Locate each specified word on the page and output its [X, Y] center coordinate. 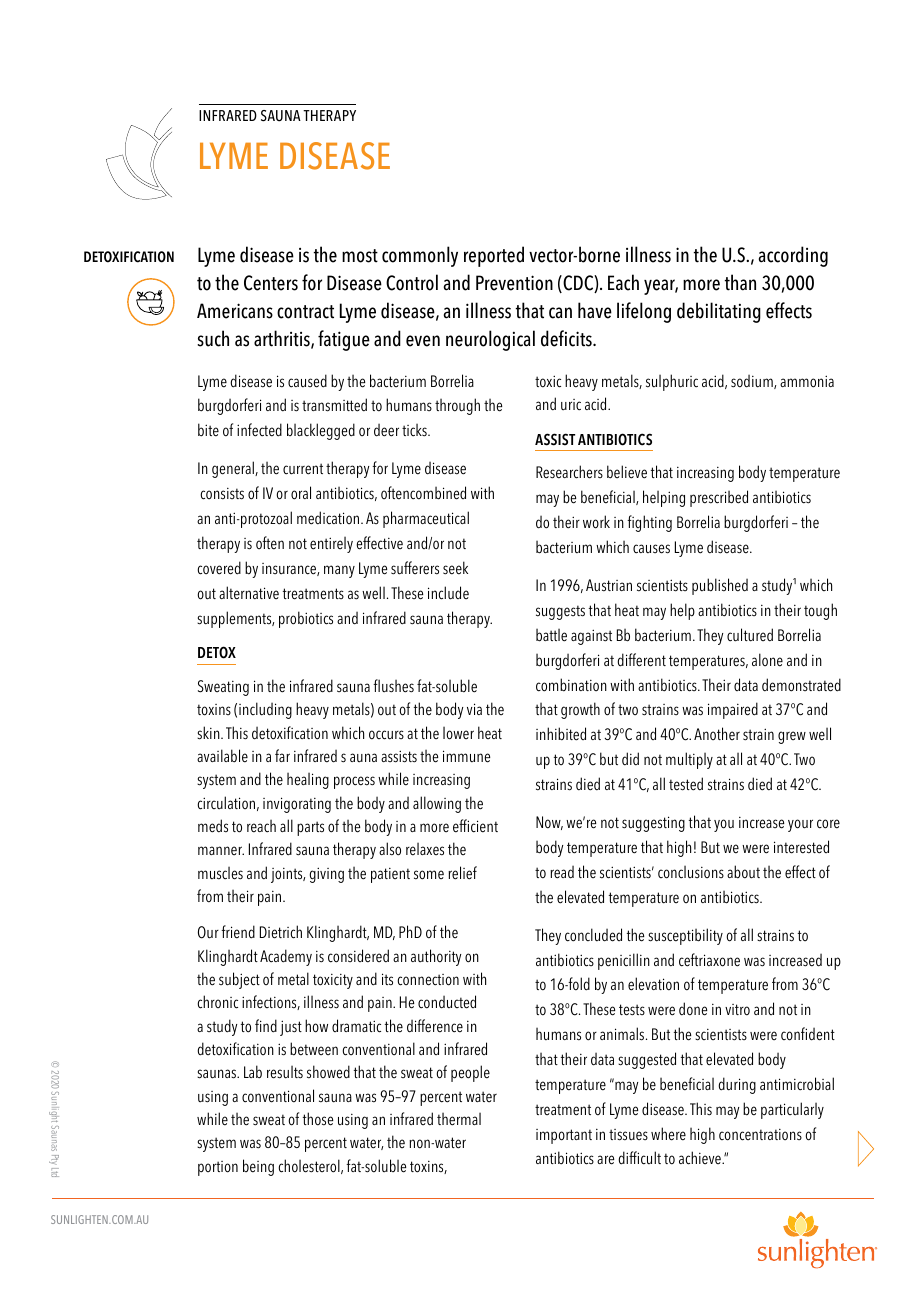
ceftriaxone [709, 960]
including [265, 710]
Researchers [569, 472]
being [258, 1167]
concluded [593, 935]
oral [301, 493]
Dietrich [281, 932]
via [474, 709]
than [740, 282]
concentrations [760, 1135]
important [564, 1136]
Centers [271, 283]
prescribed [719, 498]
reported [494, 256]
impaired [733, 710]
